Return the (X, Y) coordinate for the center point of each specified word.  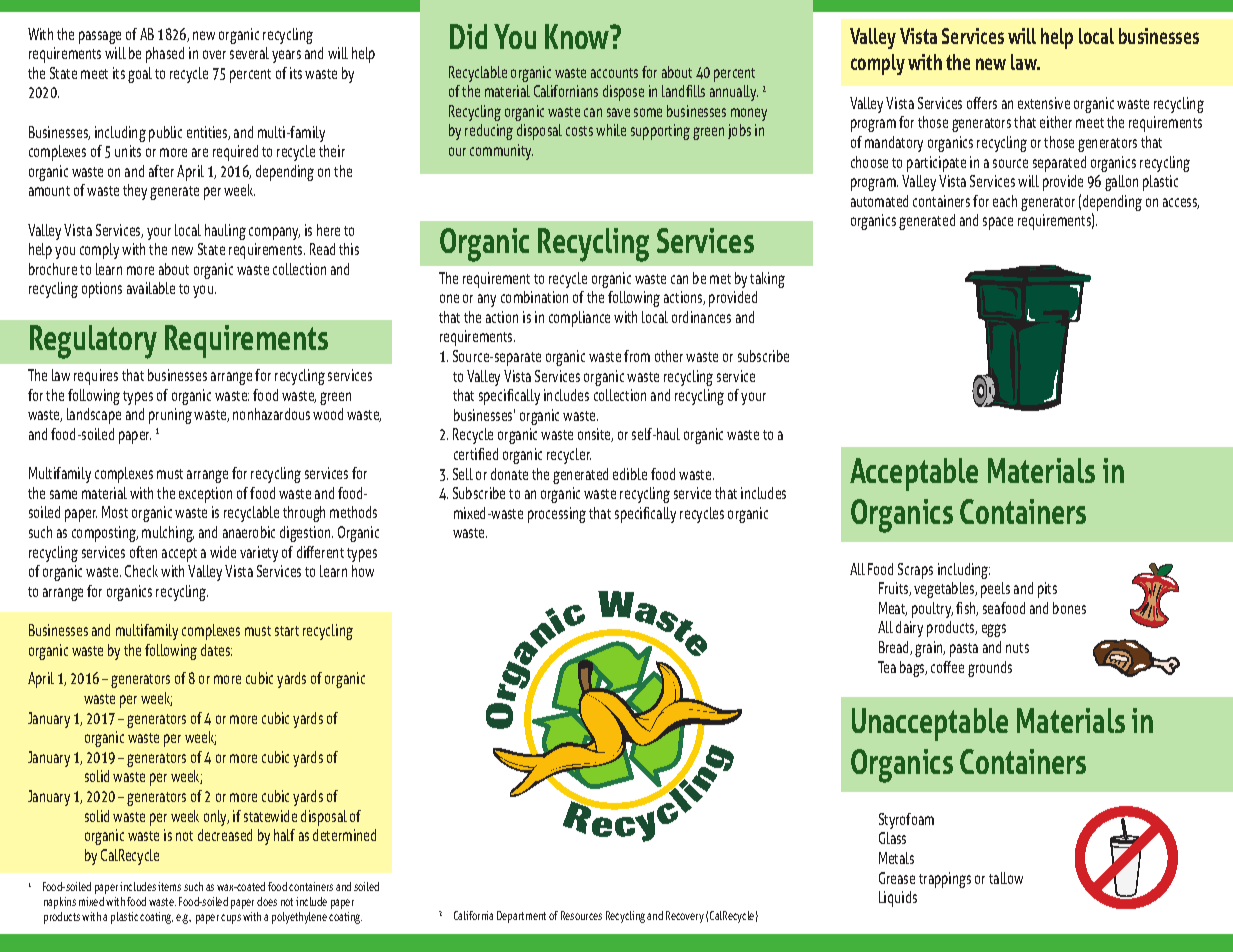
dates (216, 650)
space (998, 223)
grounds (990, 669)
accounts (614, 73)
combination (534, 297)
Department (521, 917)
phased (165, 55)
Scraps (915, 571)
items (169, 886)
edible (630, 474)
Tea (887, 667)
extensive (1044, 103)
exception (205, 495)
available (151, 288)
